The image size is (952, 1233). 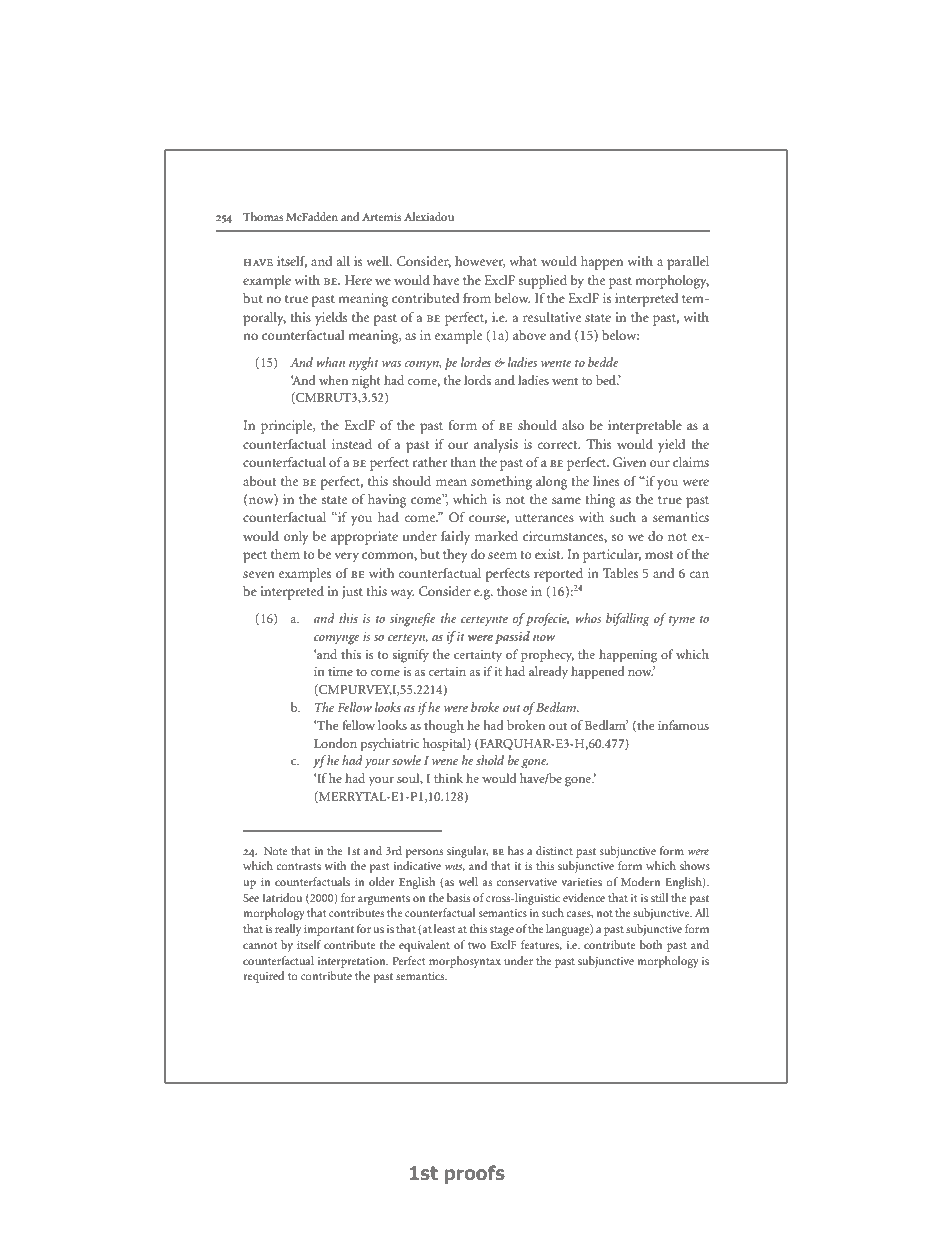 What do you see at coordinates (477, 945) in the page?
I see `two` at bounding box center [477, 945].
